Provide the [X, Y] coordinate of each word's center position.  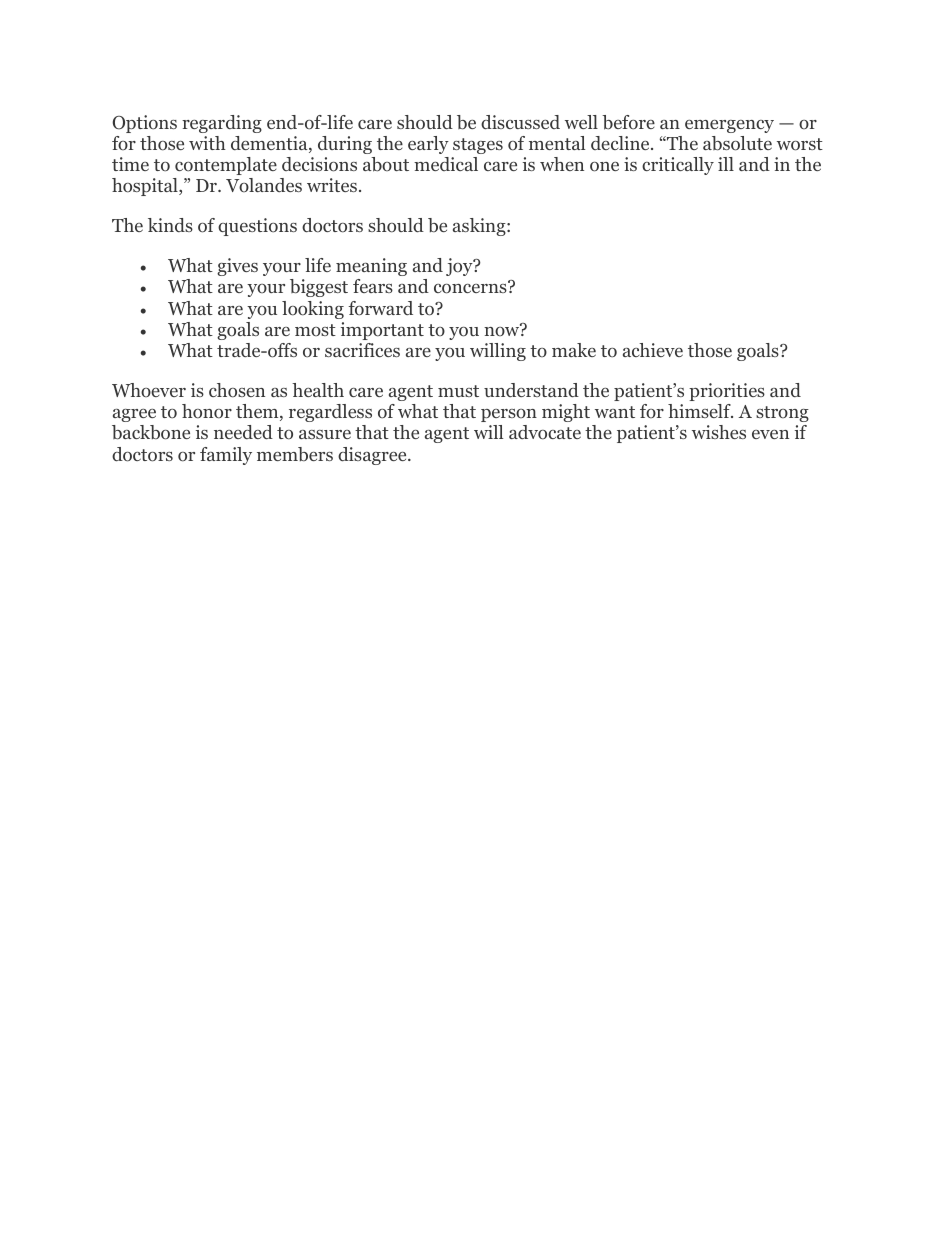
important [382, 331]
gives [237, 267]
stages [478, 146]
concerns [471, 288]
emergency [729, 126]
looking [313, 310]
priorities [727, 392]
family [226, 456]
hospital [146, 187]
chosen [237, 390]
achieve [653, 350]
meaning [371, 267]
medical [446, 164]
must [458, 391]
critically [678, 166]
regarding [222, 124]
